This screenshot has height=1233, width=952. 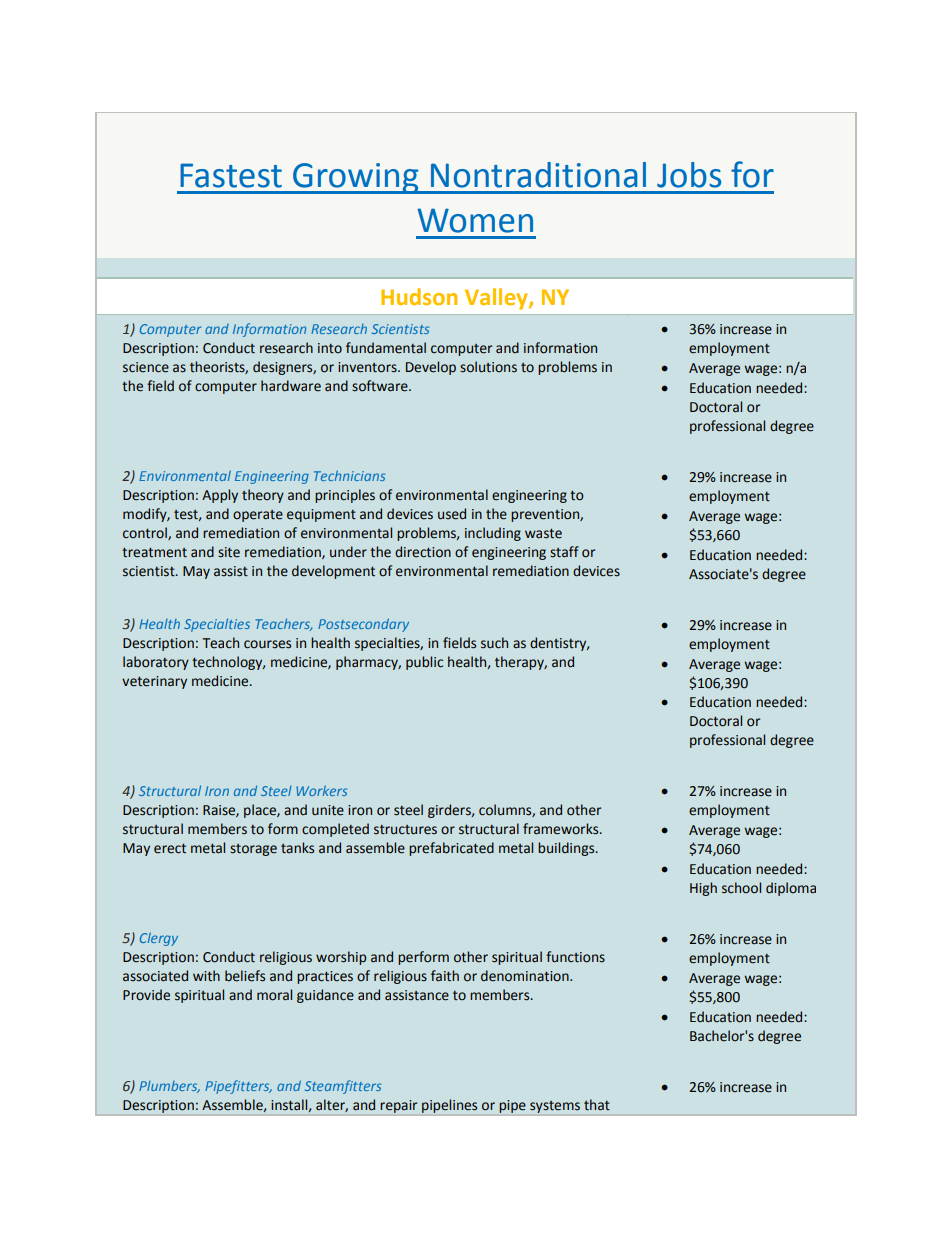 What do you see at coordinates (356, 178) in the screenshot?
I see `Growing` at bounding box center [356, 178].
